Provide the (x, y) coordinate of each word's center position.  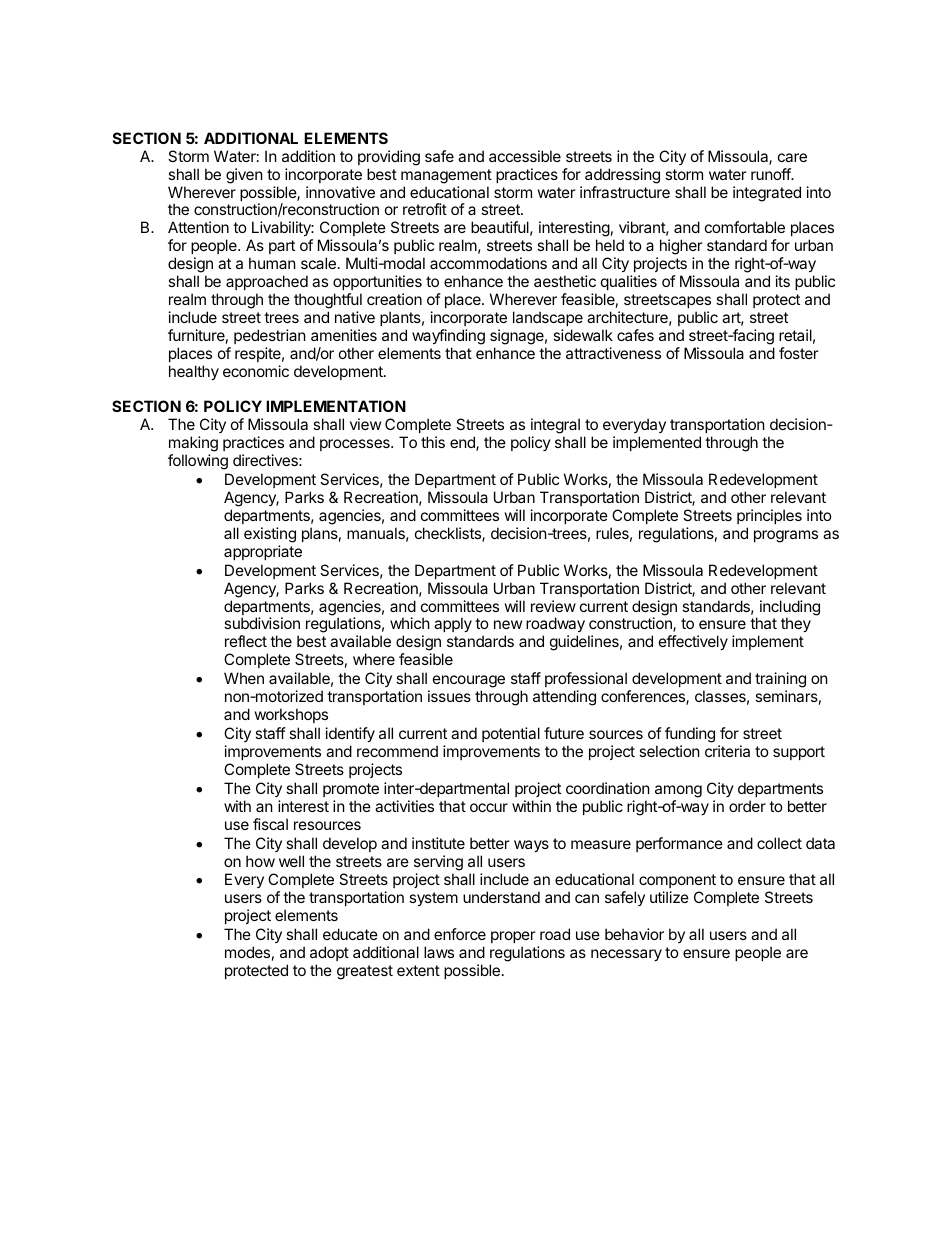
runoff (771, 174)
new (508, 624)
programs (786, 536)
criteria (727, 751)
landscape (548, 318)
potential (511, 734)
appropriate (263, 552)
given (244, 176)
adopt (329, 953)
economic (256, 371)
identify (350, 734)
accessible (525, 156)
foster (799, 353)
